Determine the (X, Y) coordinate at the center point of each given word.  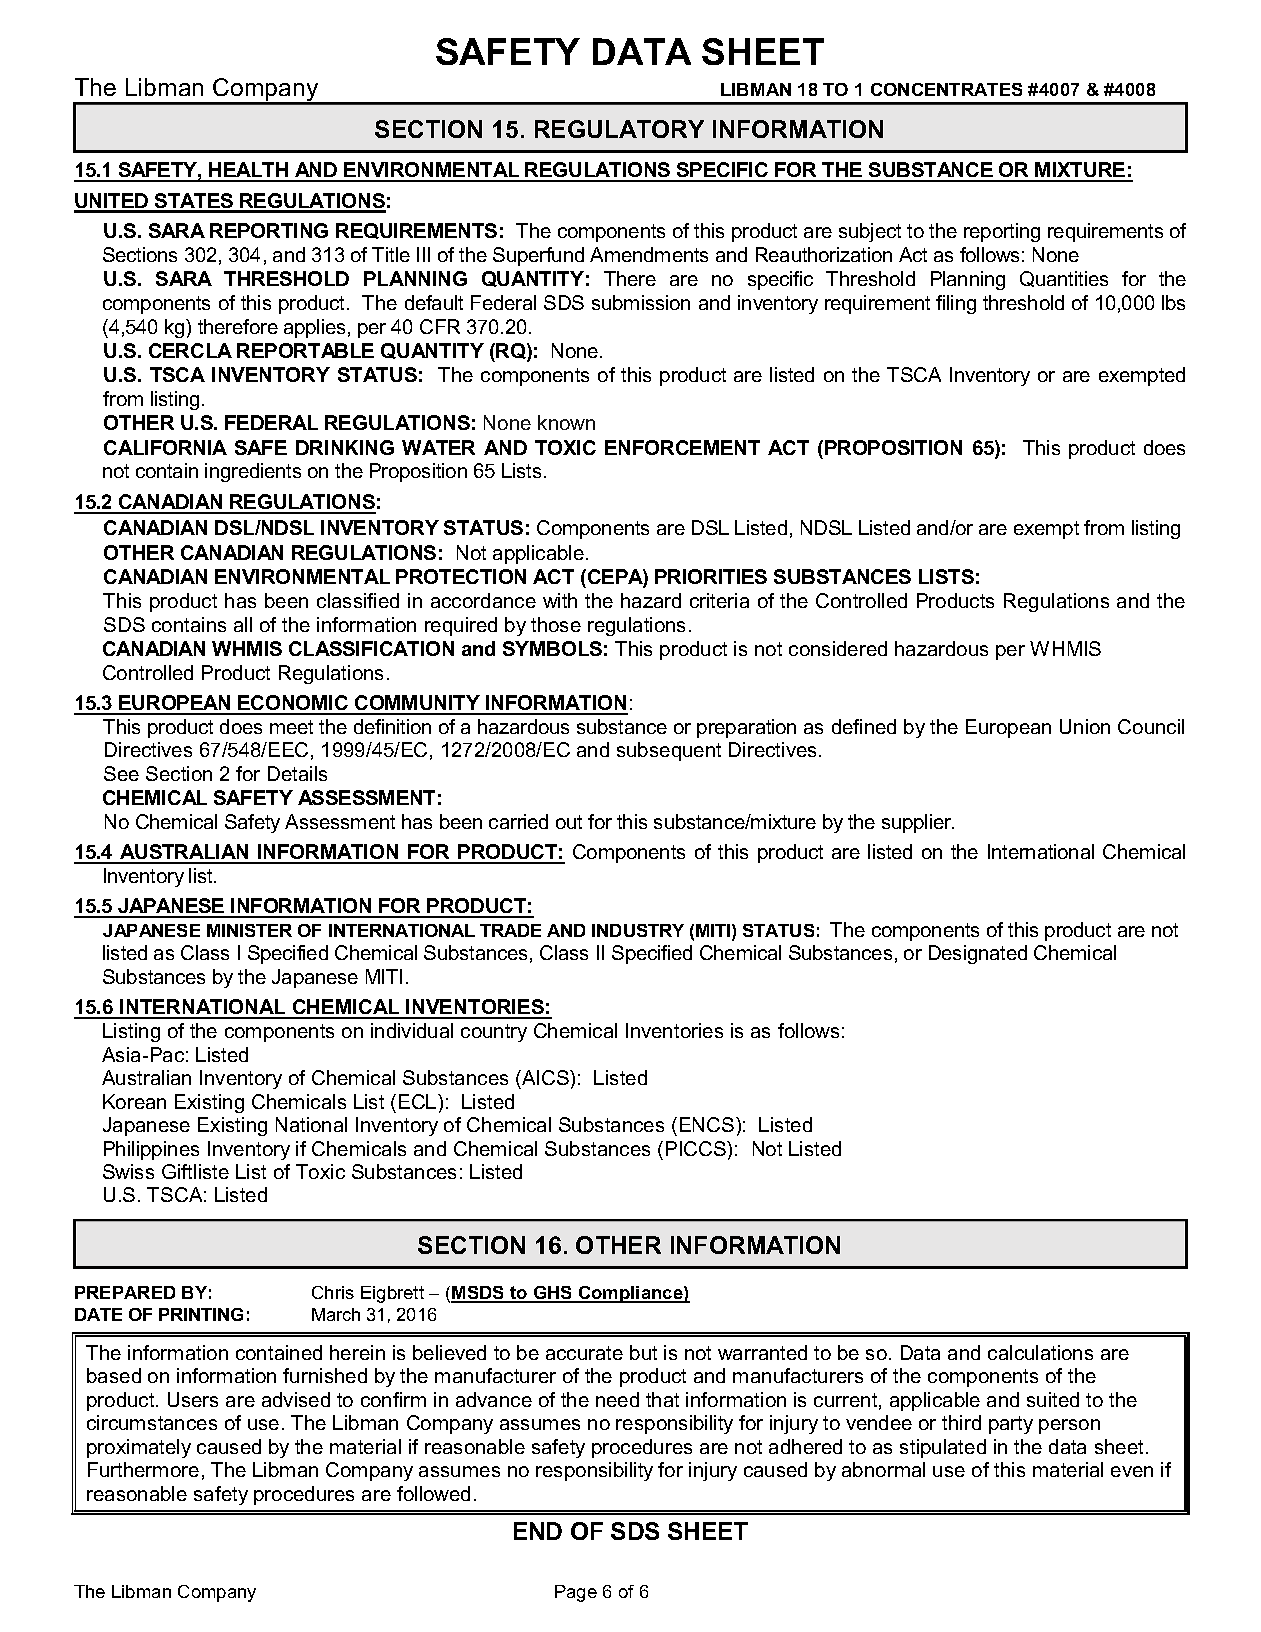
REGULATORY (619, 129)
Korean (134, 1101)
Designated (978, 954)
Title (391, 254)
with (560, 600)
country (494, 1033)
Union (1085, 726)
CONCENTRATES (946, 89)
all (243, 624)
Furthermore (143, 1469)
